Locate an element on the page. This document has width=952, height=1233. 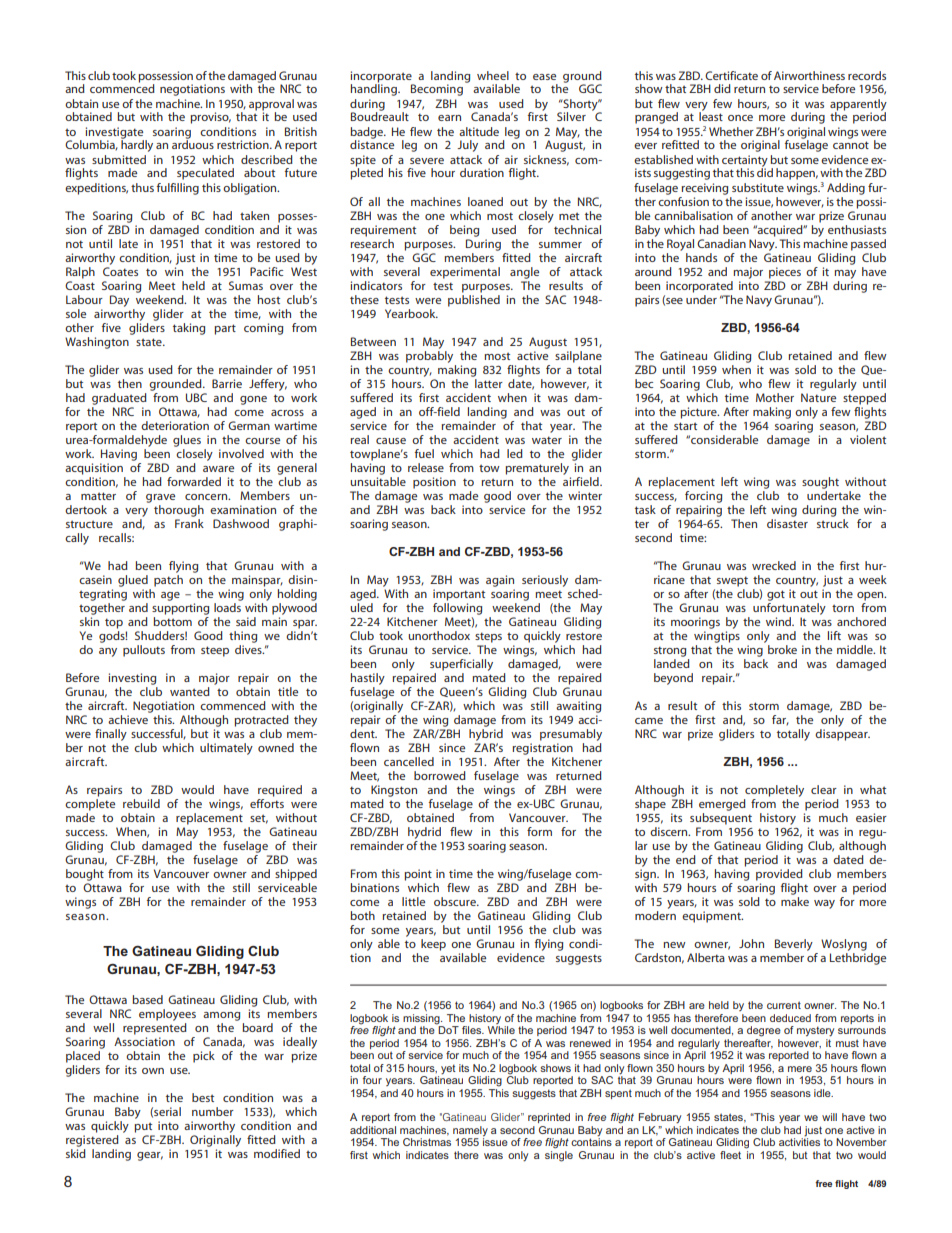
bought is located at coordinates (85, 875).
